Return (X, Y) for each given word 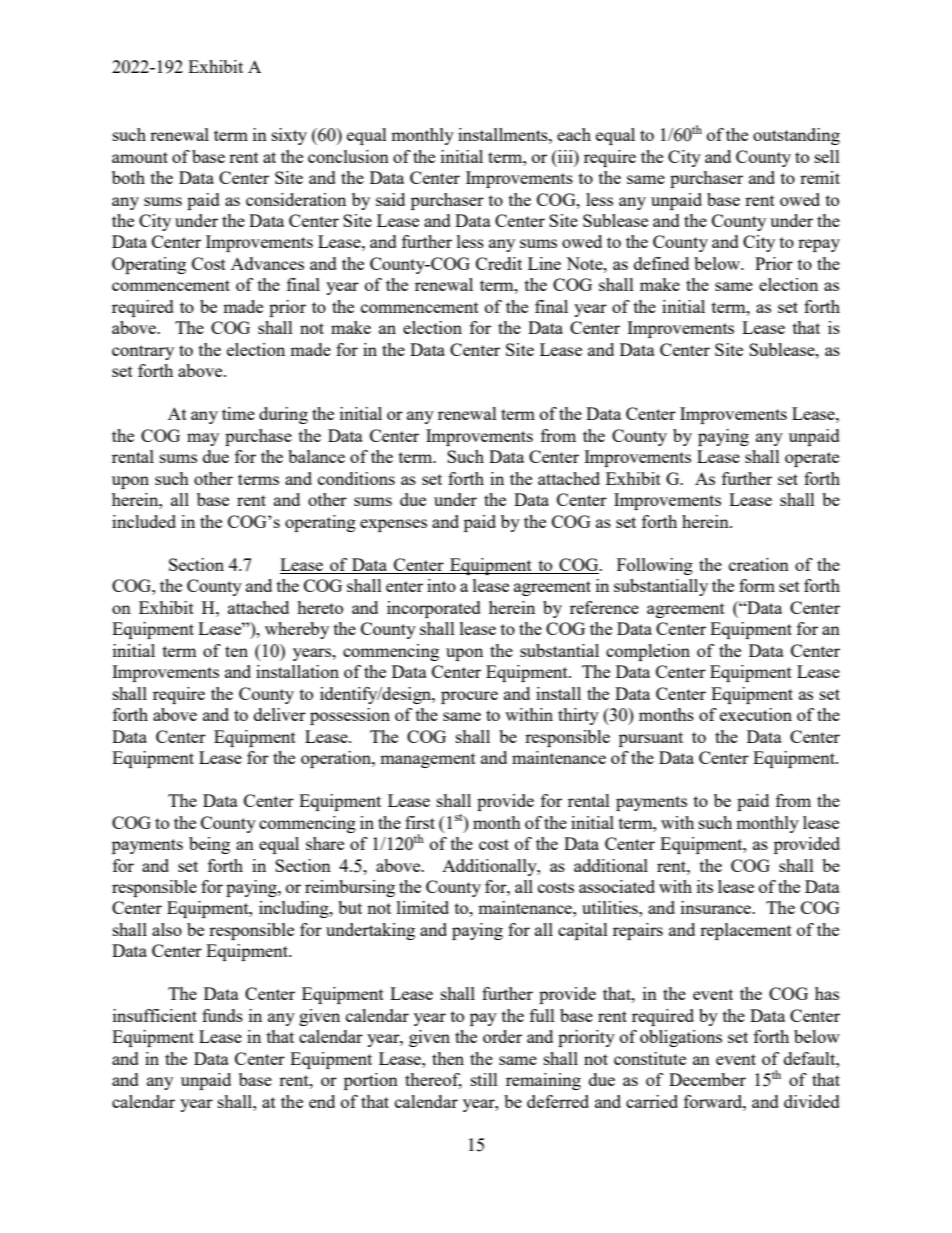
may (203, 439)
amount (140, 157)
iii (565, 156)
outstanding (796, 136)
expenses (393, 525)
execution (756, 714)
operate (812, 459)
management (428, 760)
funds (222, 1015)
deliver (280, 714)
